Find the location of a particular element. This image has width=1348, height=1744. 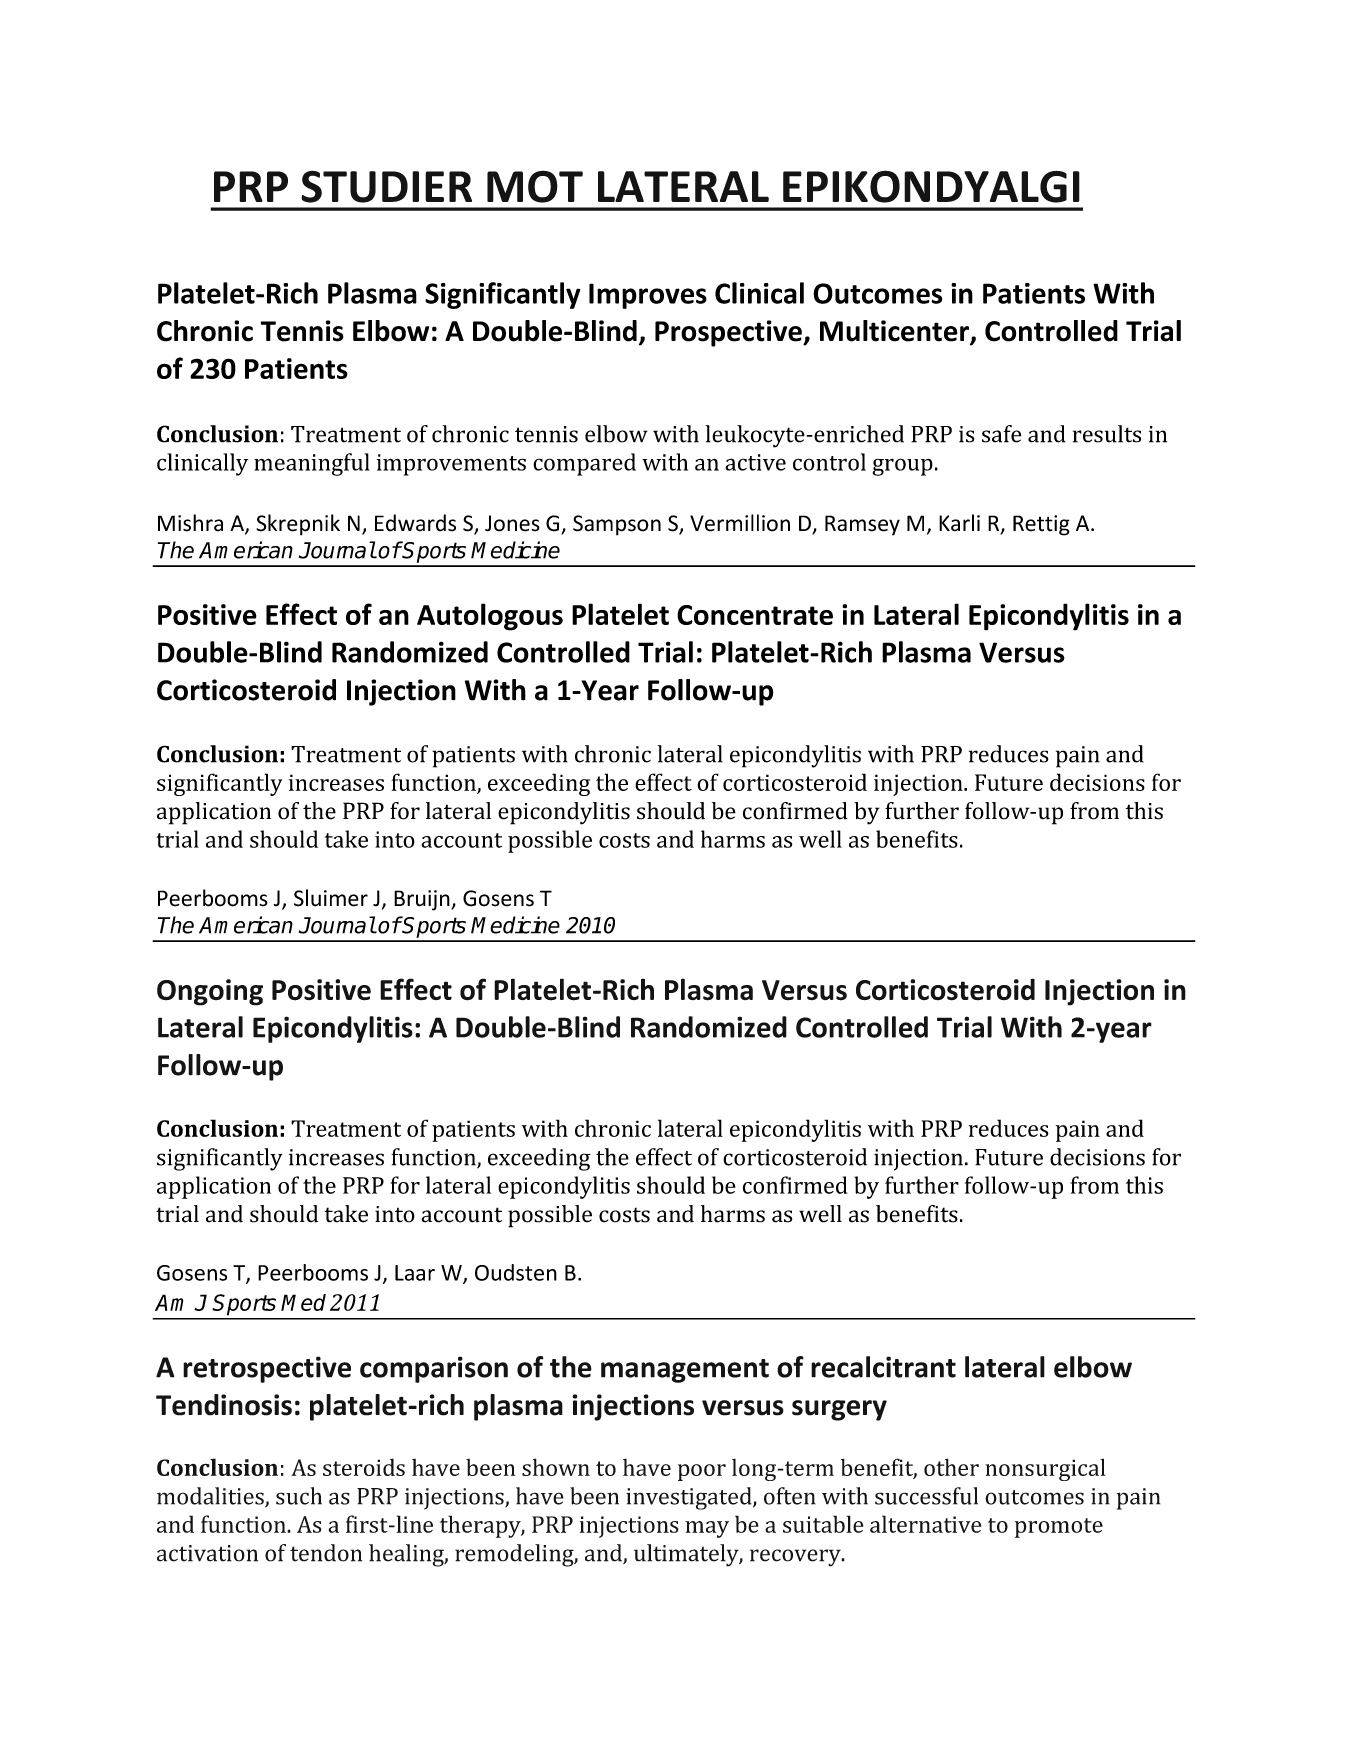

such is located at coordinates (299, 1496).
